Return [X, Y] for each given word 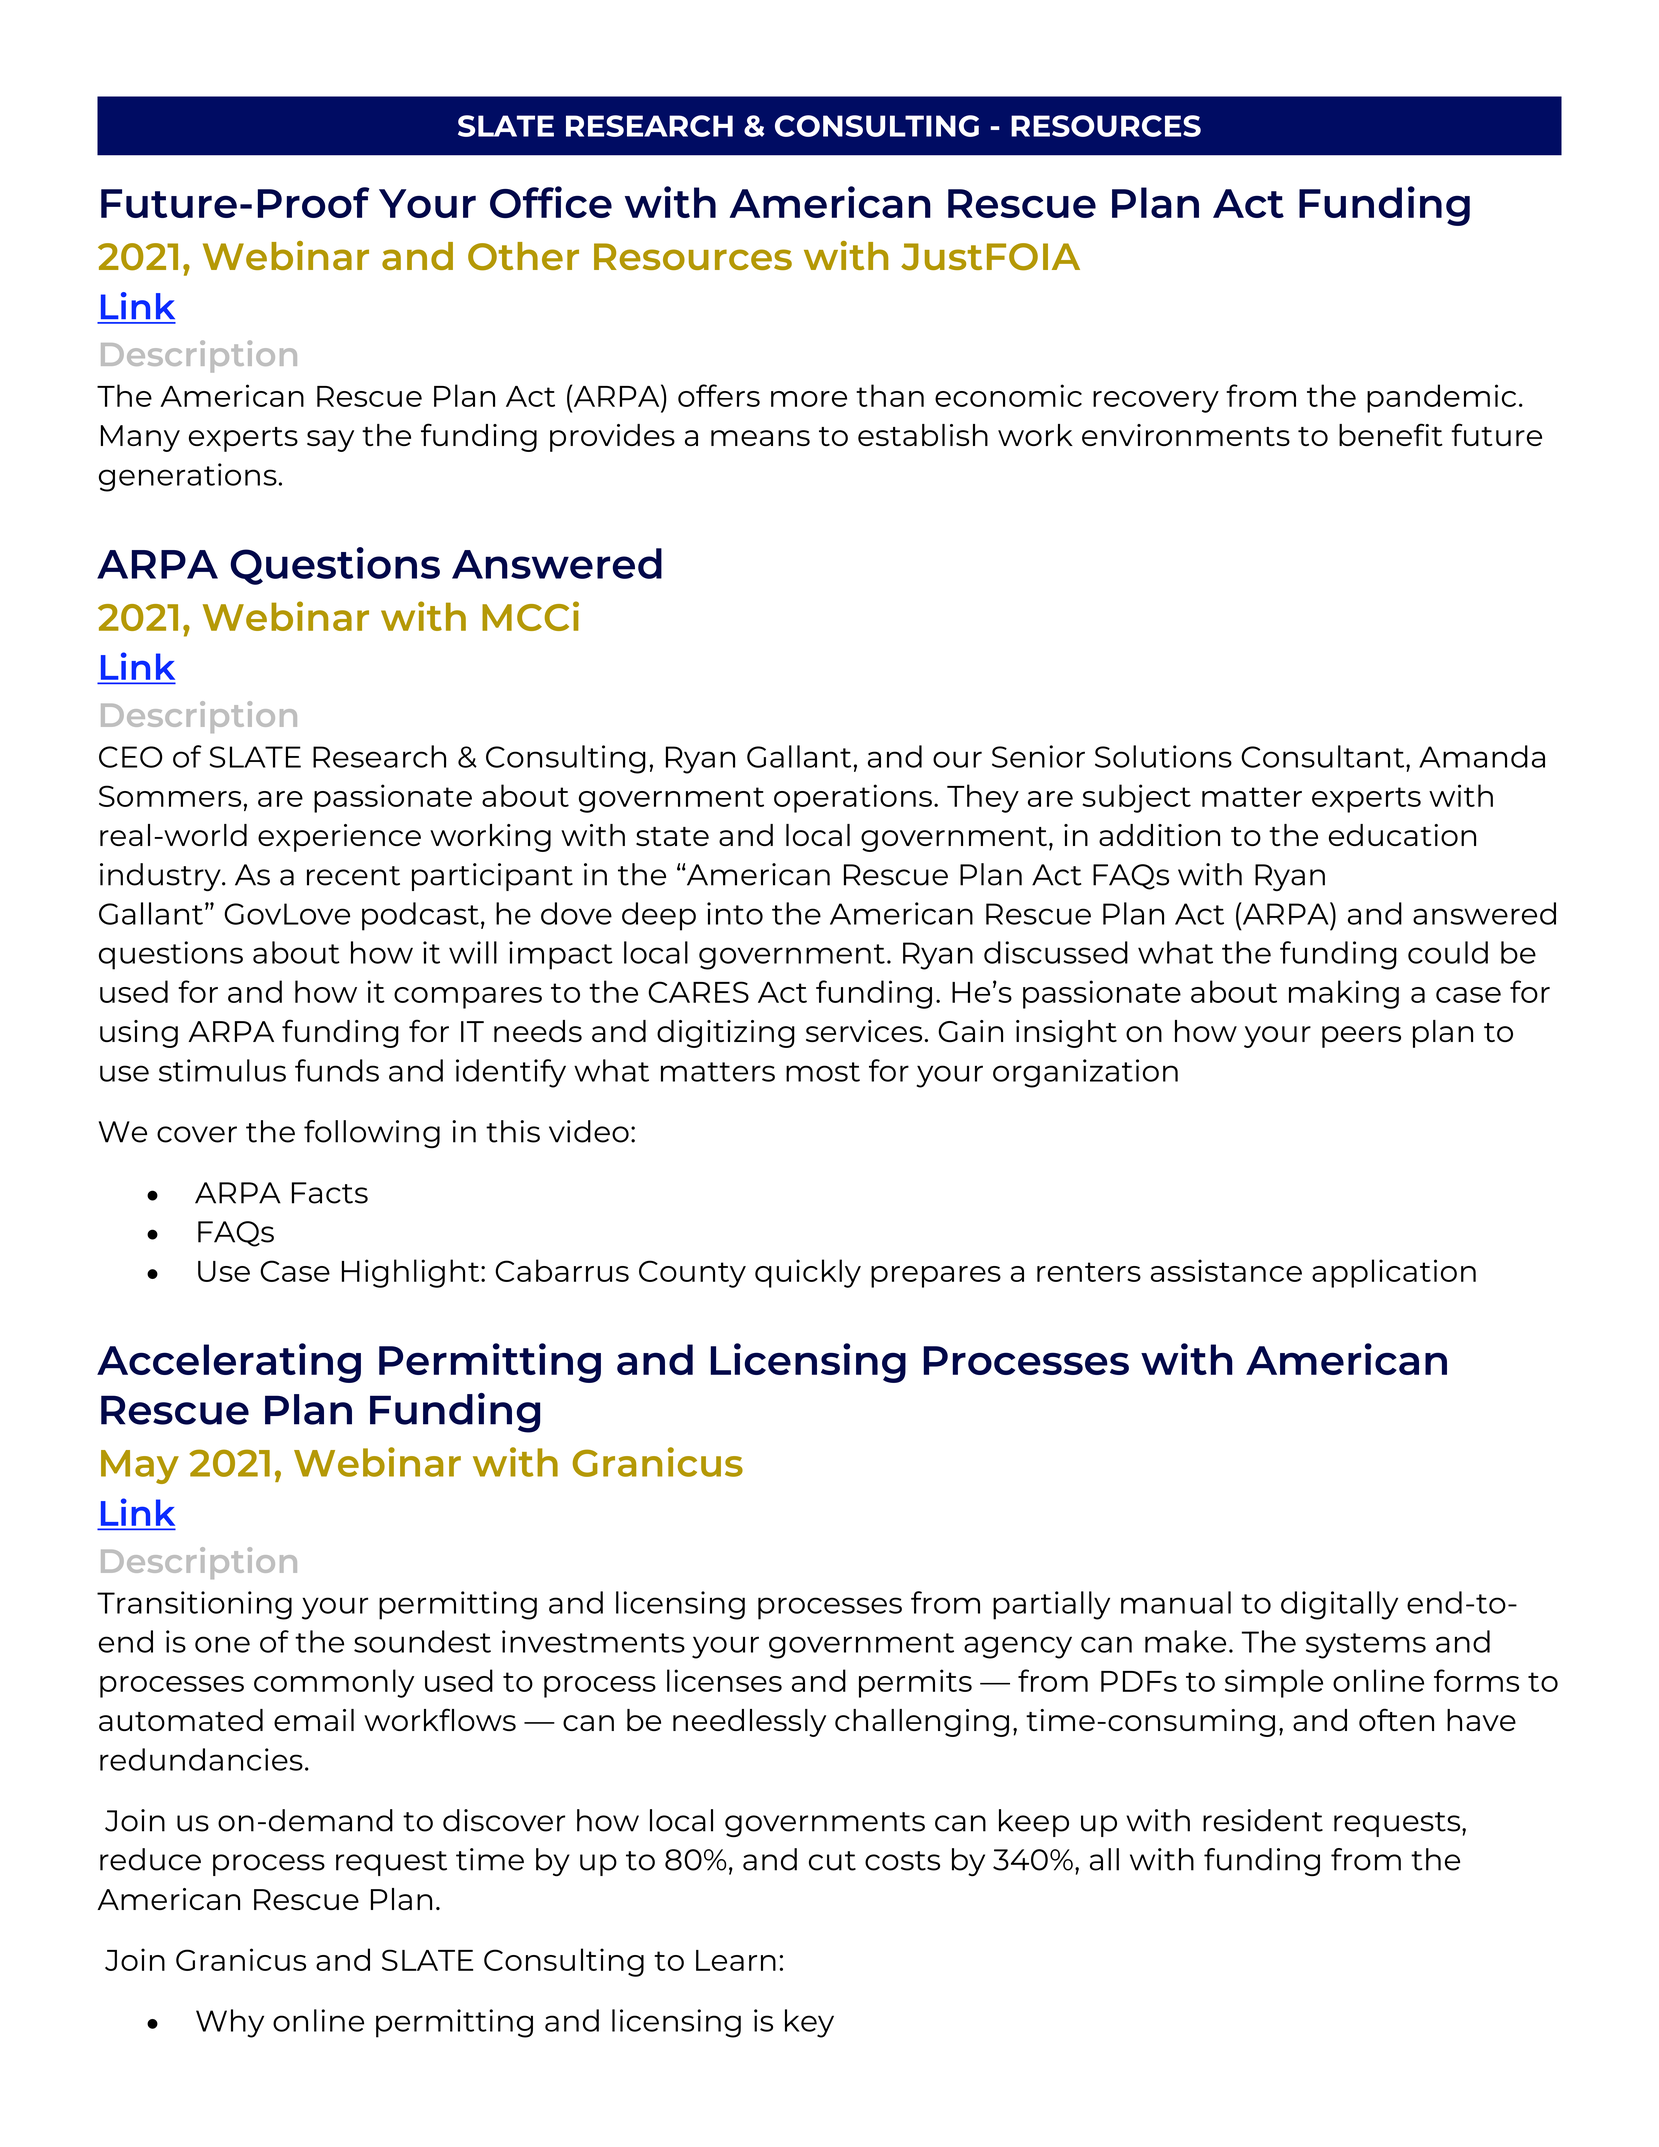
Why [230, 2023]
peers [1361, 1037]
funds [337, 1070]
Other [523, 256]
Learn [736, 1960]
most [823, 1072]
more [809, 399]
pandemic [1441, 398]
